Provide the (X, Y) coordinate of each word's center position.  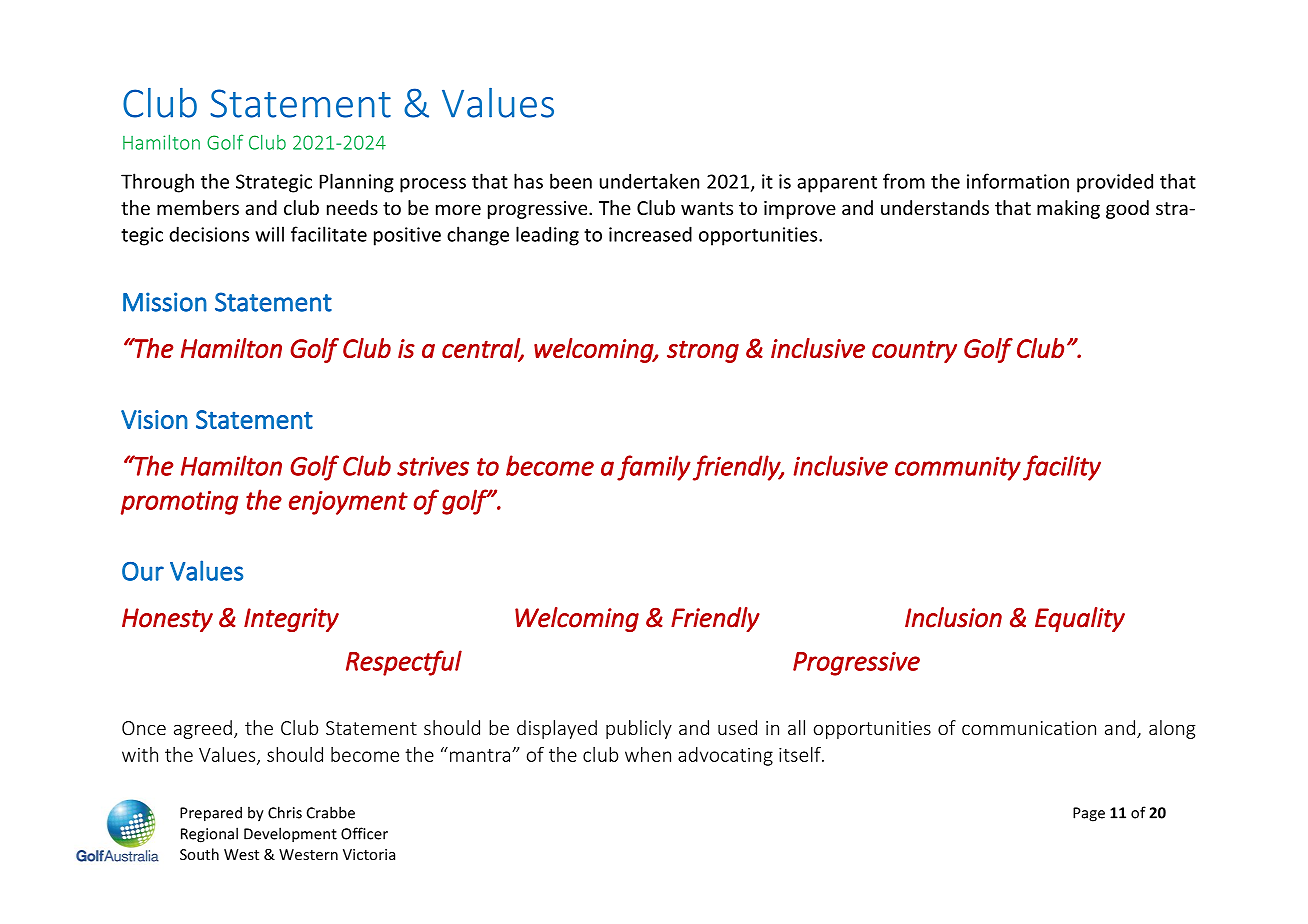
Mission (165, 302)
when (648, 754)
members (198, 207)
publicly (639, 729)
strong (703, 351)
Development (290, 835)
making (1068, 209)
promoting (179, 503)
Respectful (404, 663)
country (914, 351)
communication (1029, 728)
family (654, 468)
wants (707, 208)
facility (1062, 468)
